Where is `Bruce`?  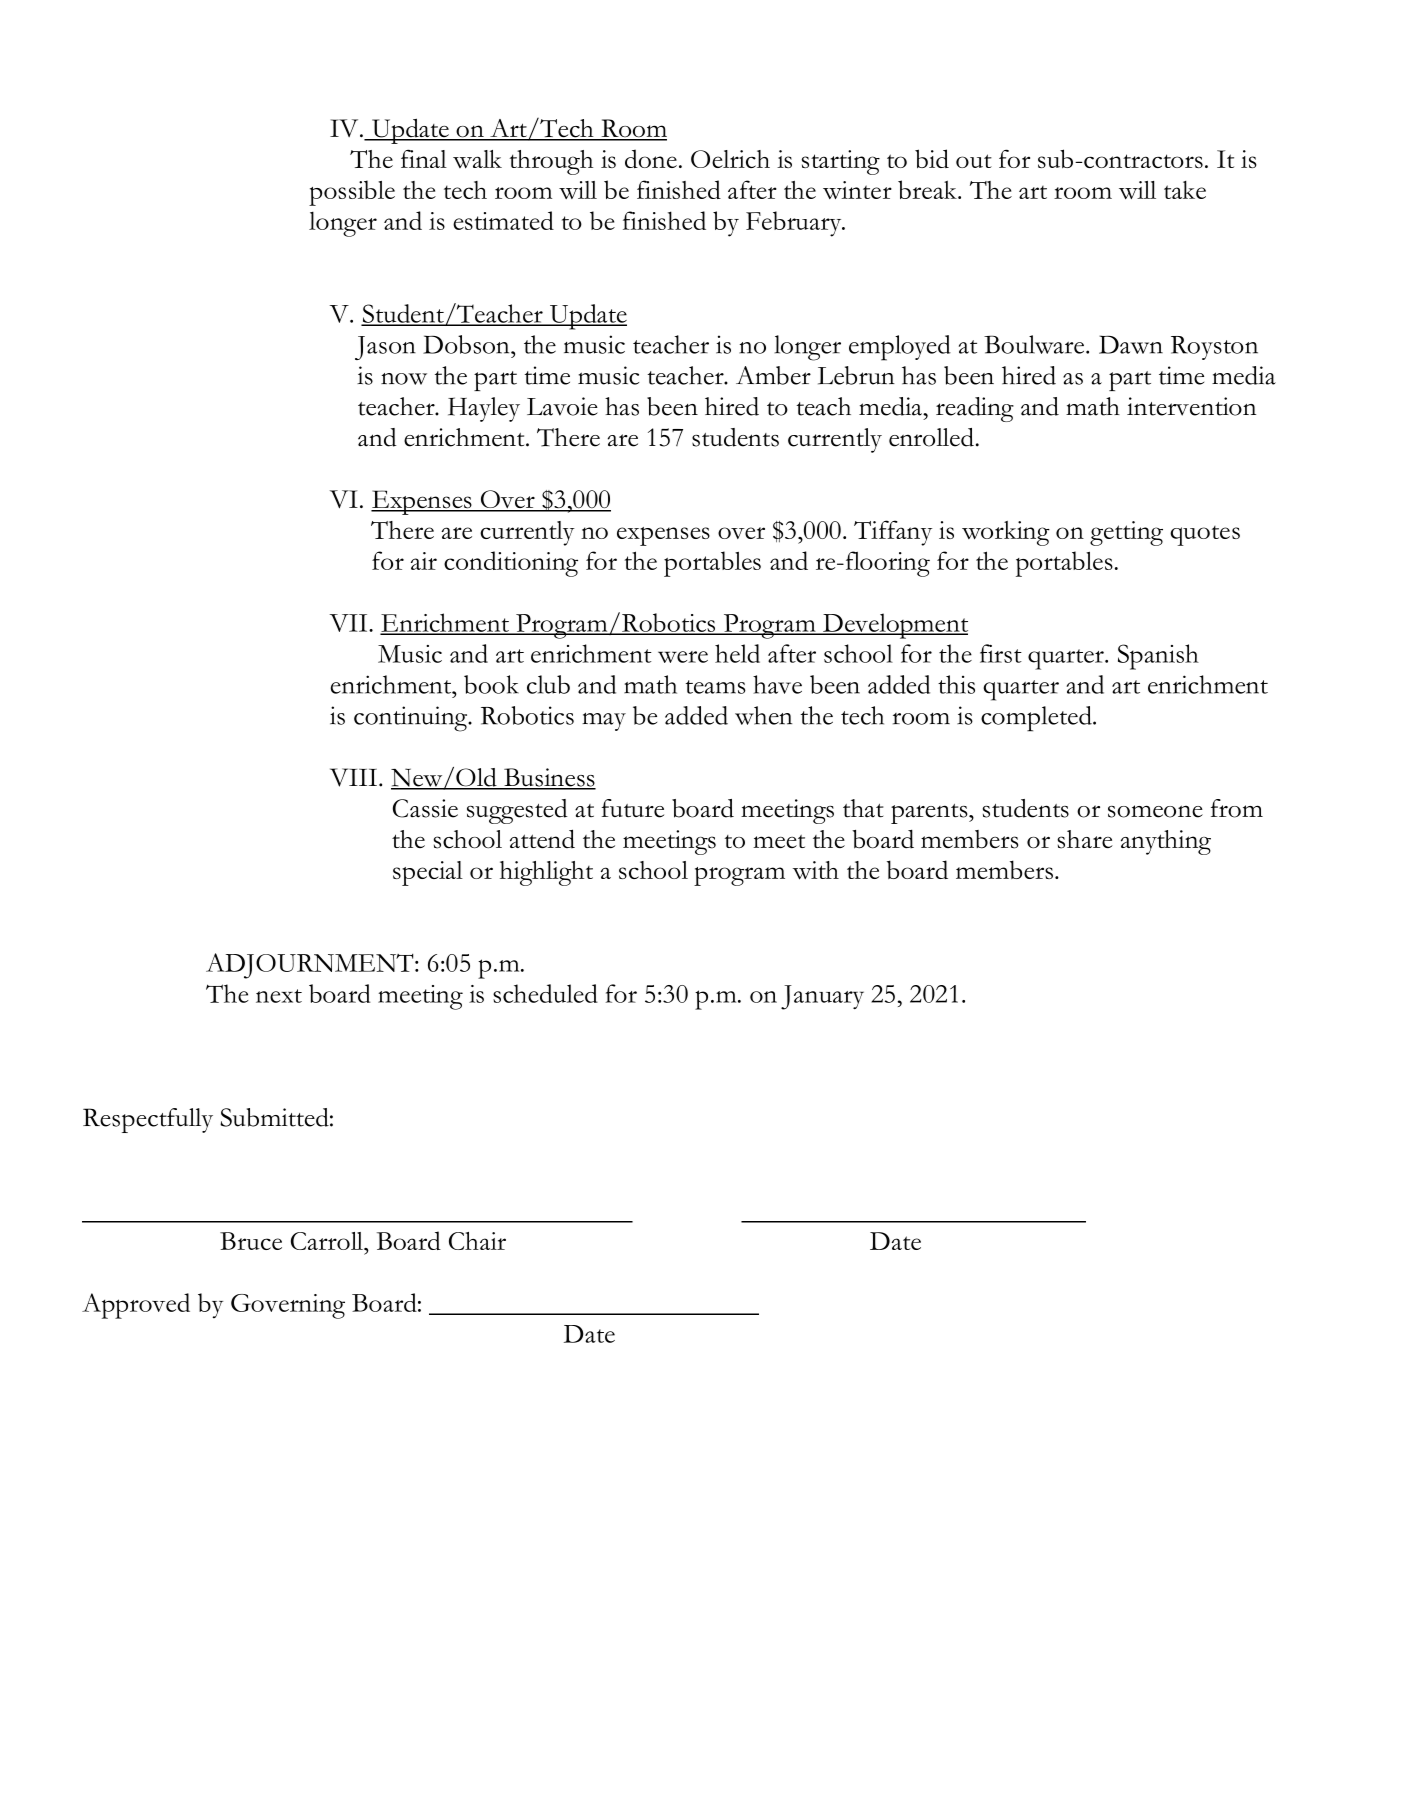
Bruce is located at coordinates (251, 1241).
